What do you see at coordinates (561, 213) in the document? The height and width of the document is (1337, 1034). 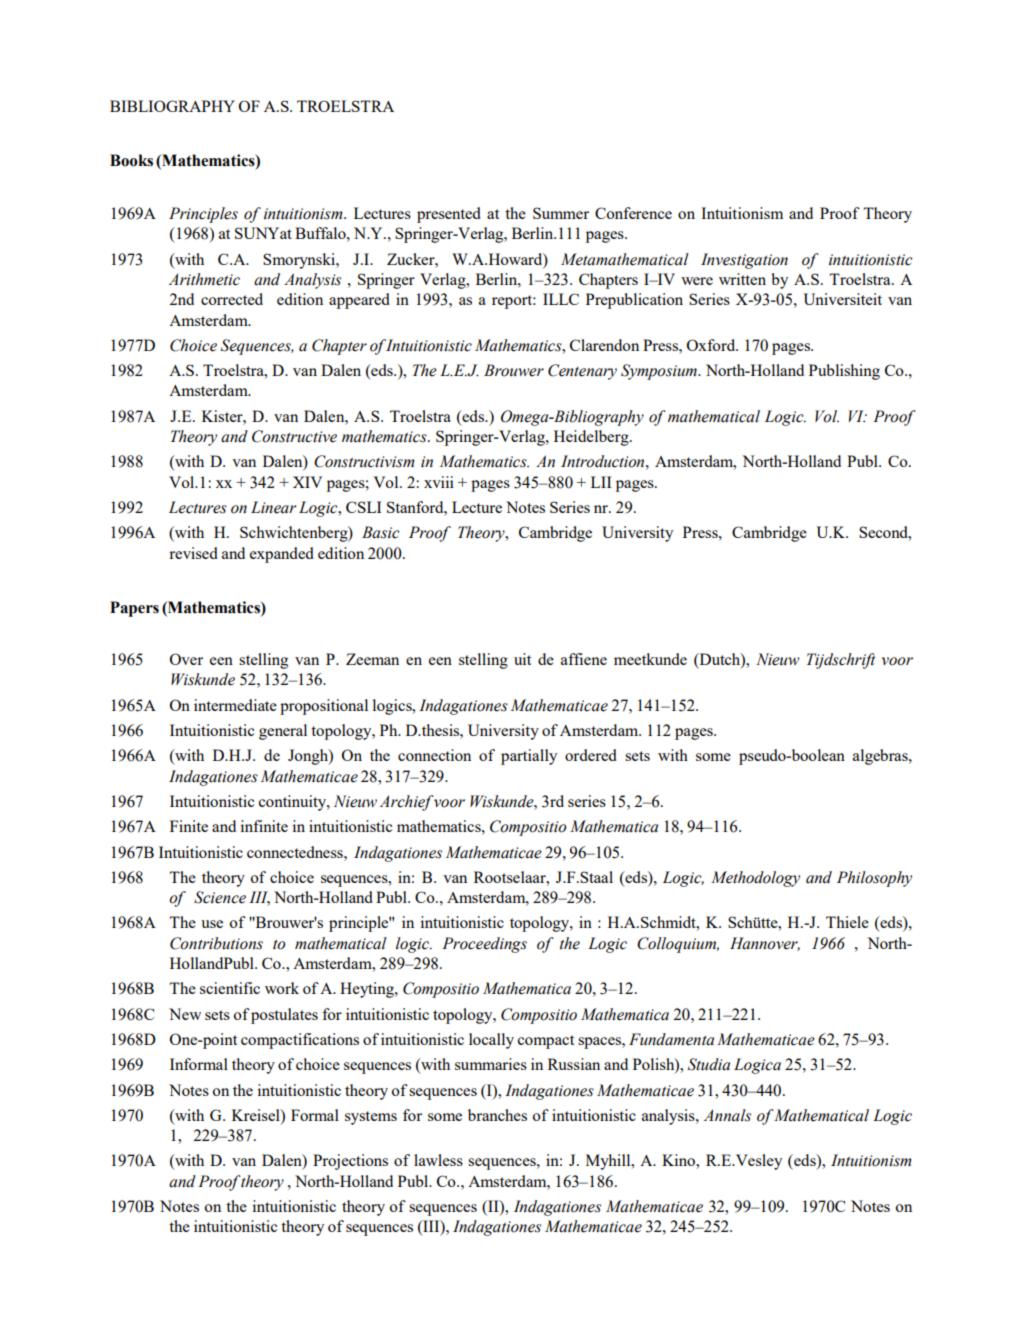 I see `Summer` at bounding box center [561, 213].
